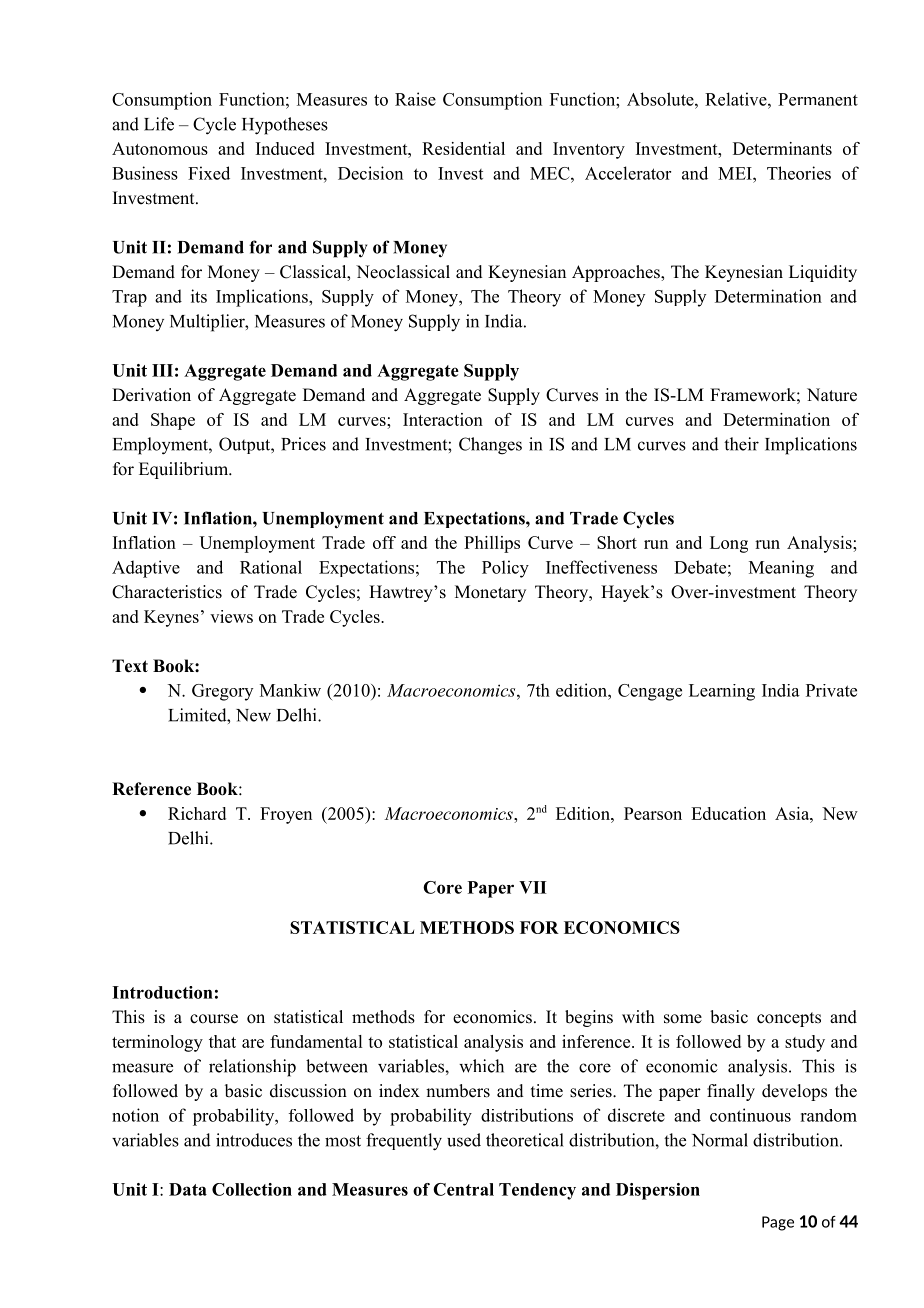  I want to click on Central, so click(463, 1189).
